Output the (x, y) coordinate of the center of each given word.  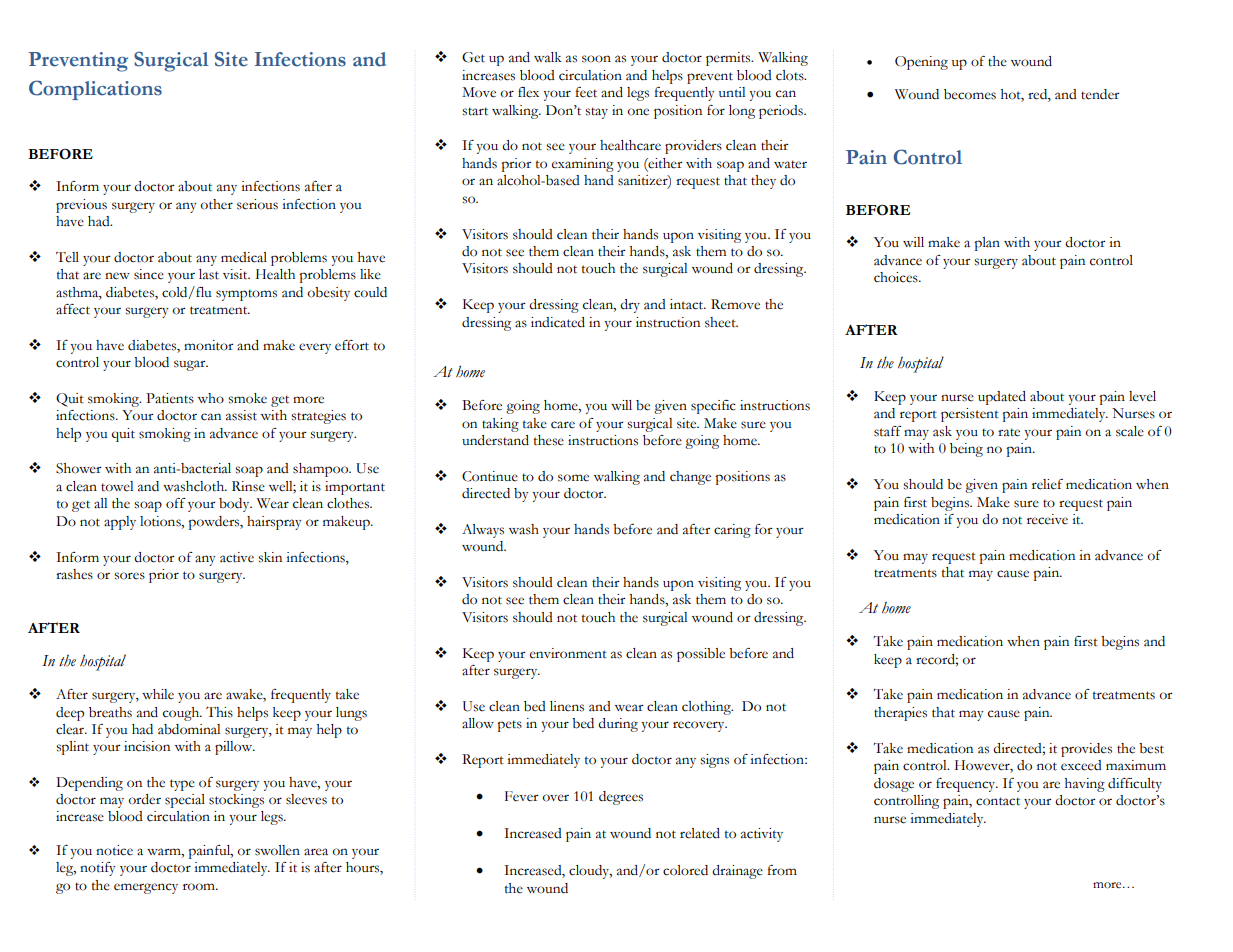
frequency (967, 785)
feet (586, 92)
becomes (970, 94)
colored (685, 870)
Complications (95, 90)
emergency (146, 888)
